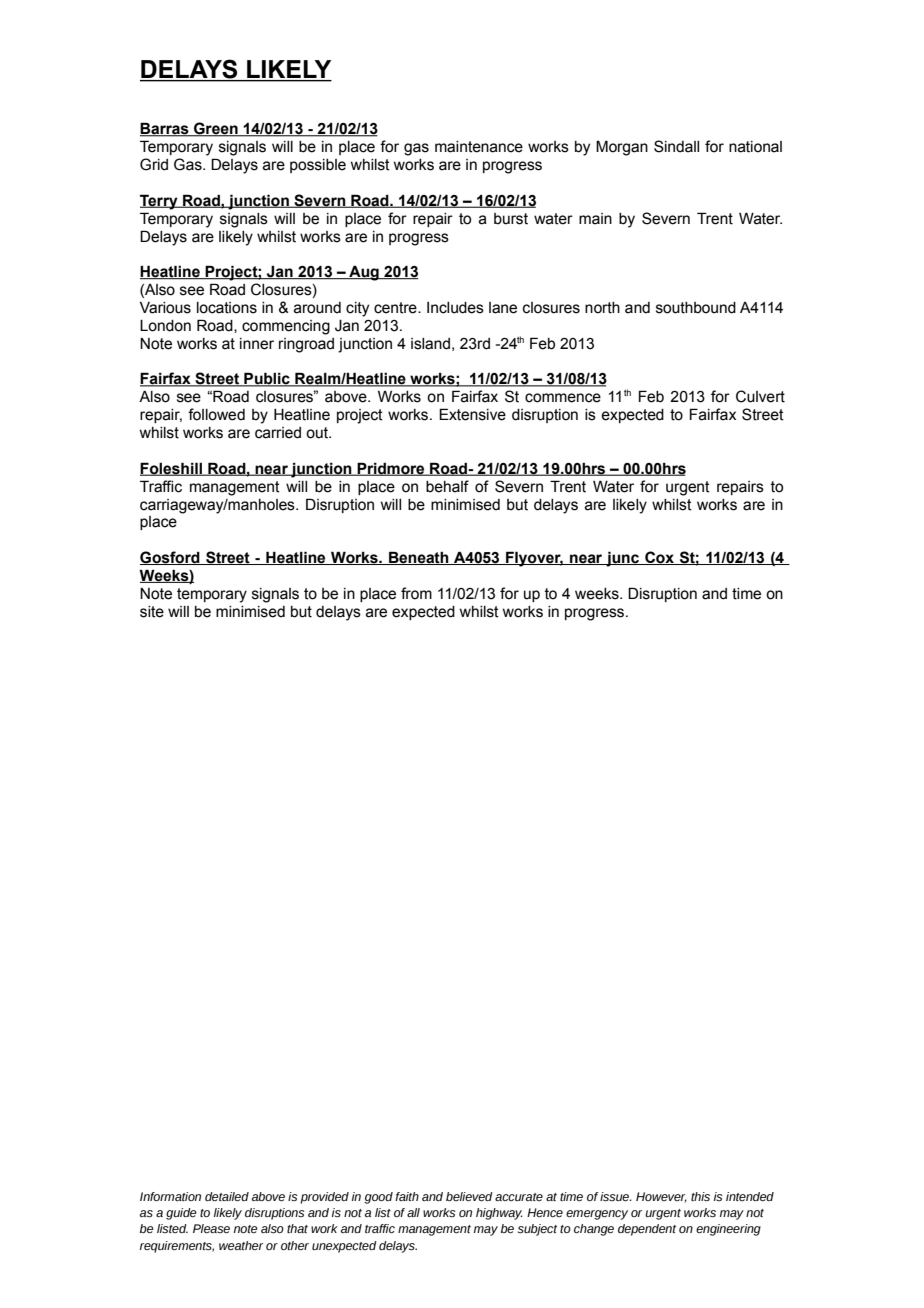  What do you see at coordinates (227, 1196) in the image?
I see `detailed` at bounding box center [227, 1196].
